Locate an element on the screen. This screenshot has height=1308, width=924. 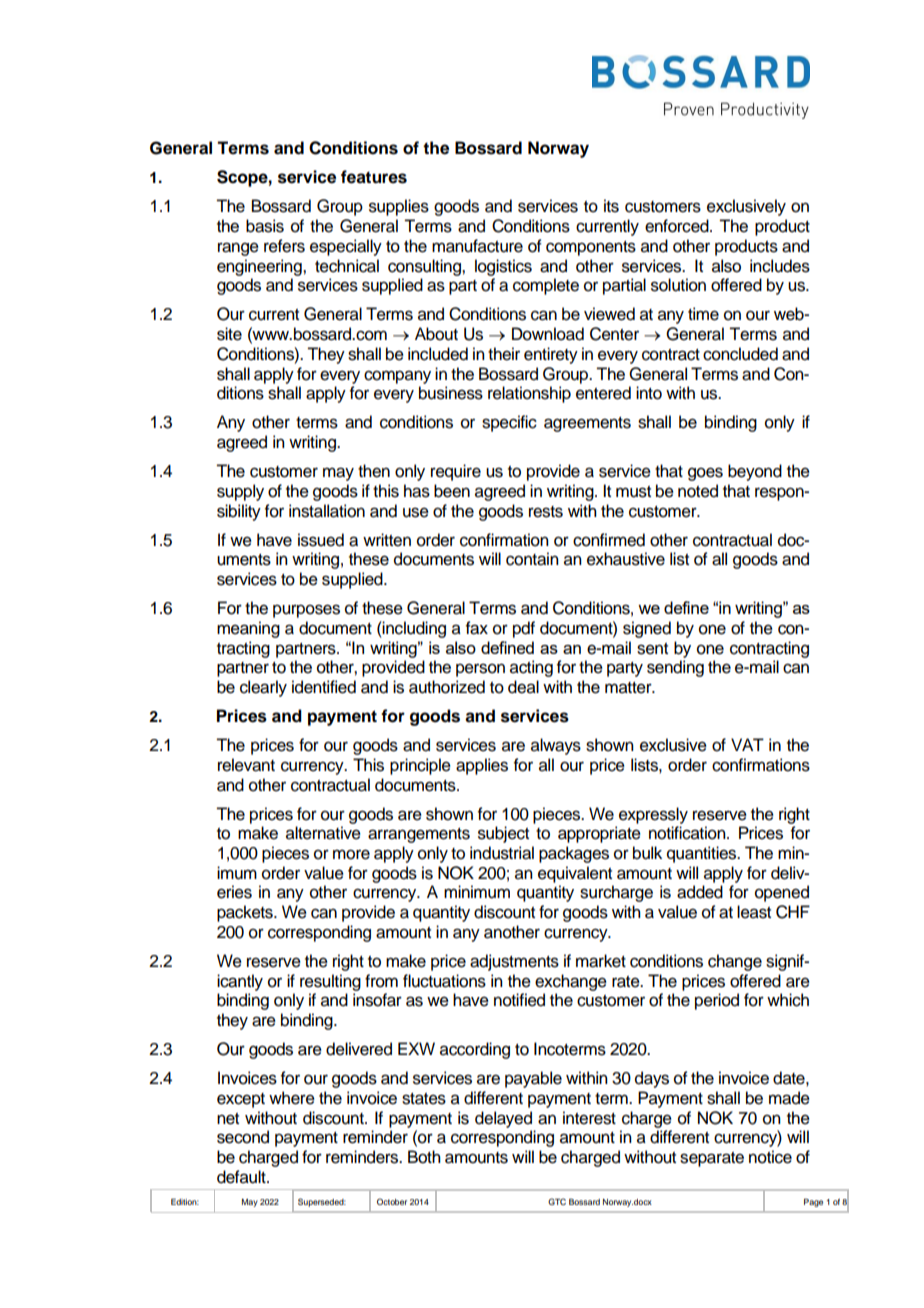
beyond is located at coordinates (755, 472).
